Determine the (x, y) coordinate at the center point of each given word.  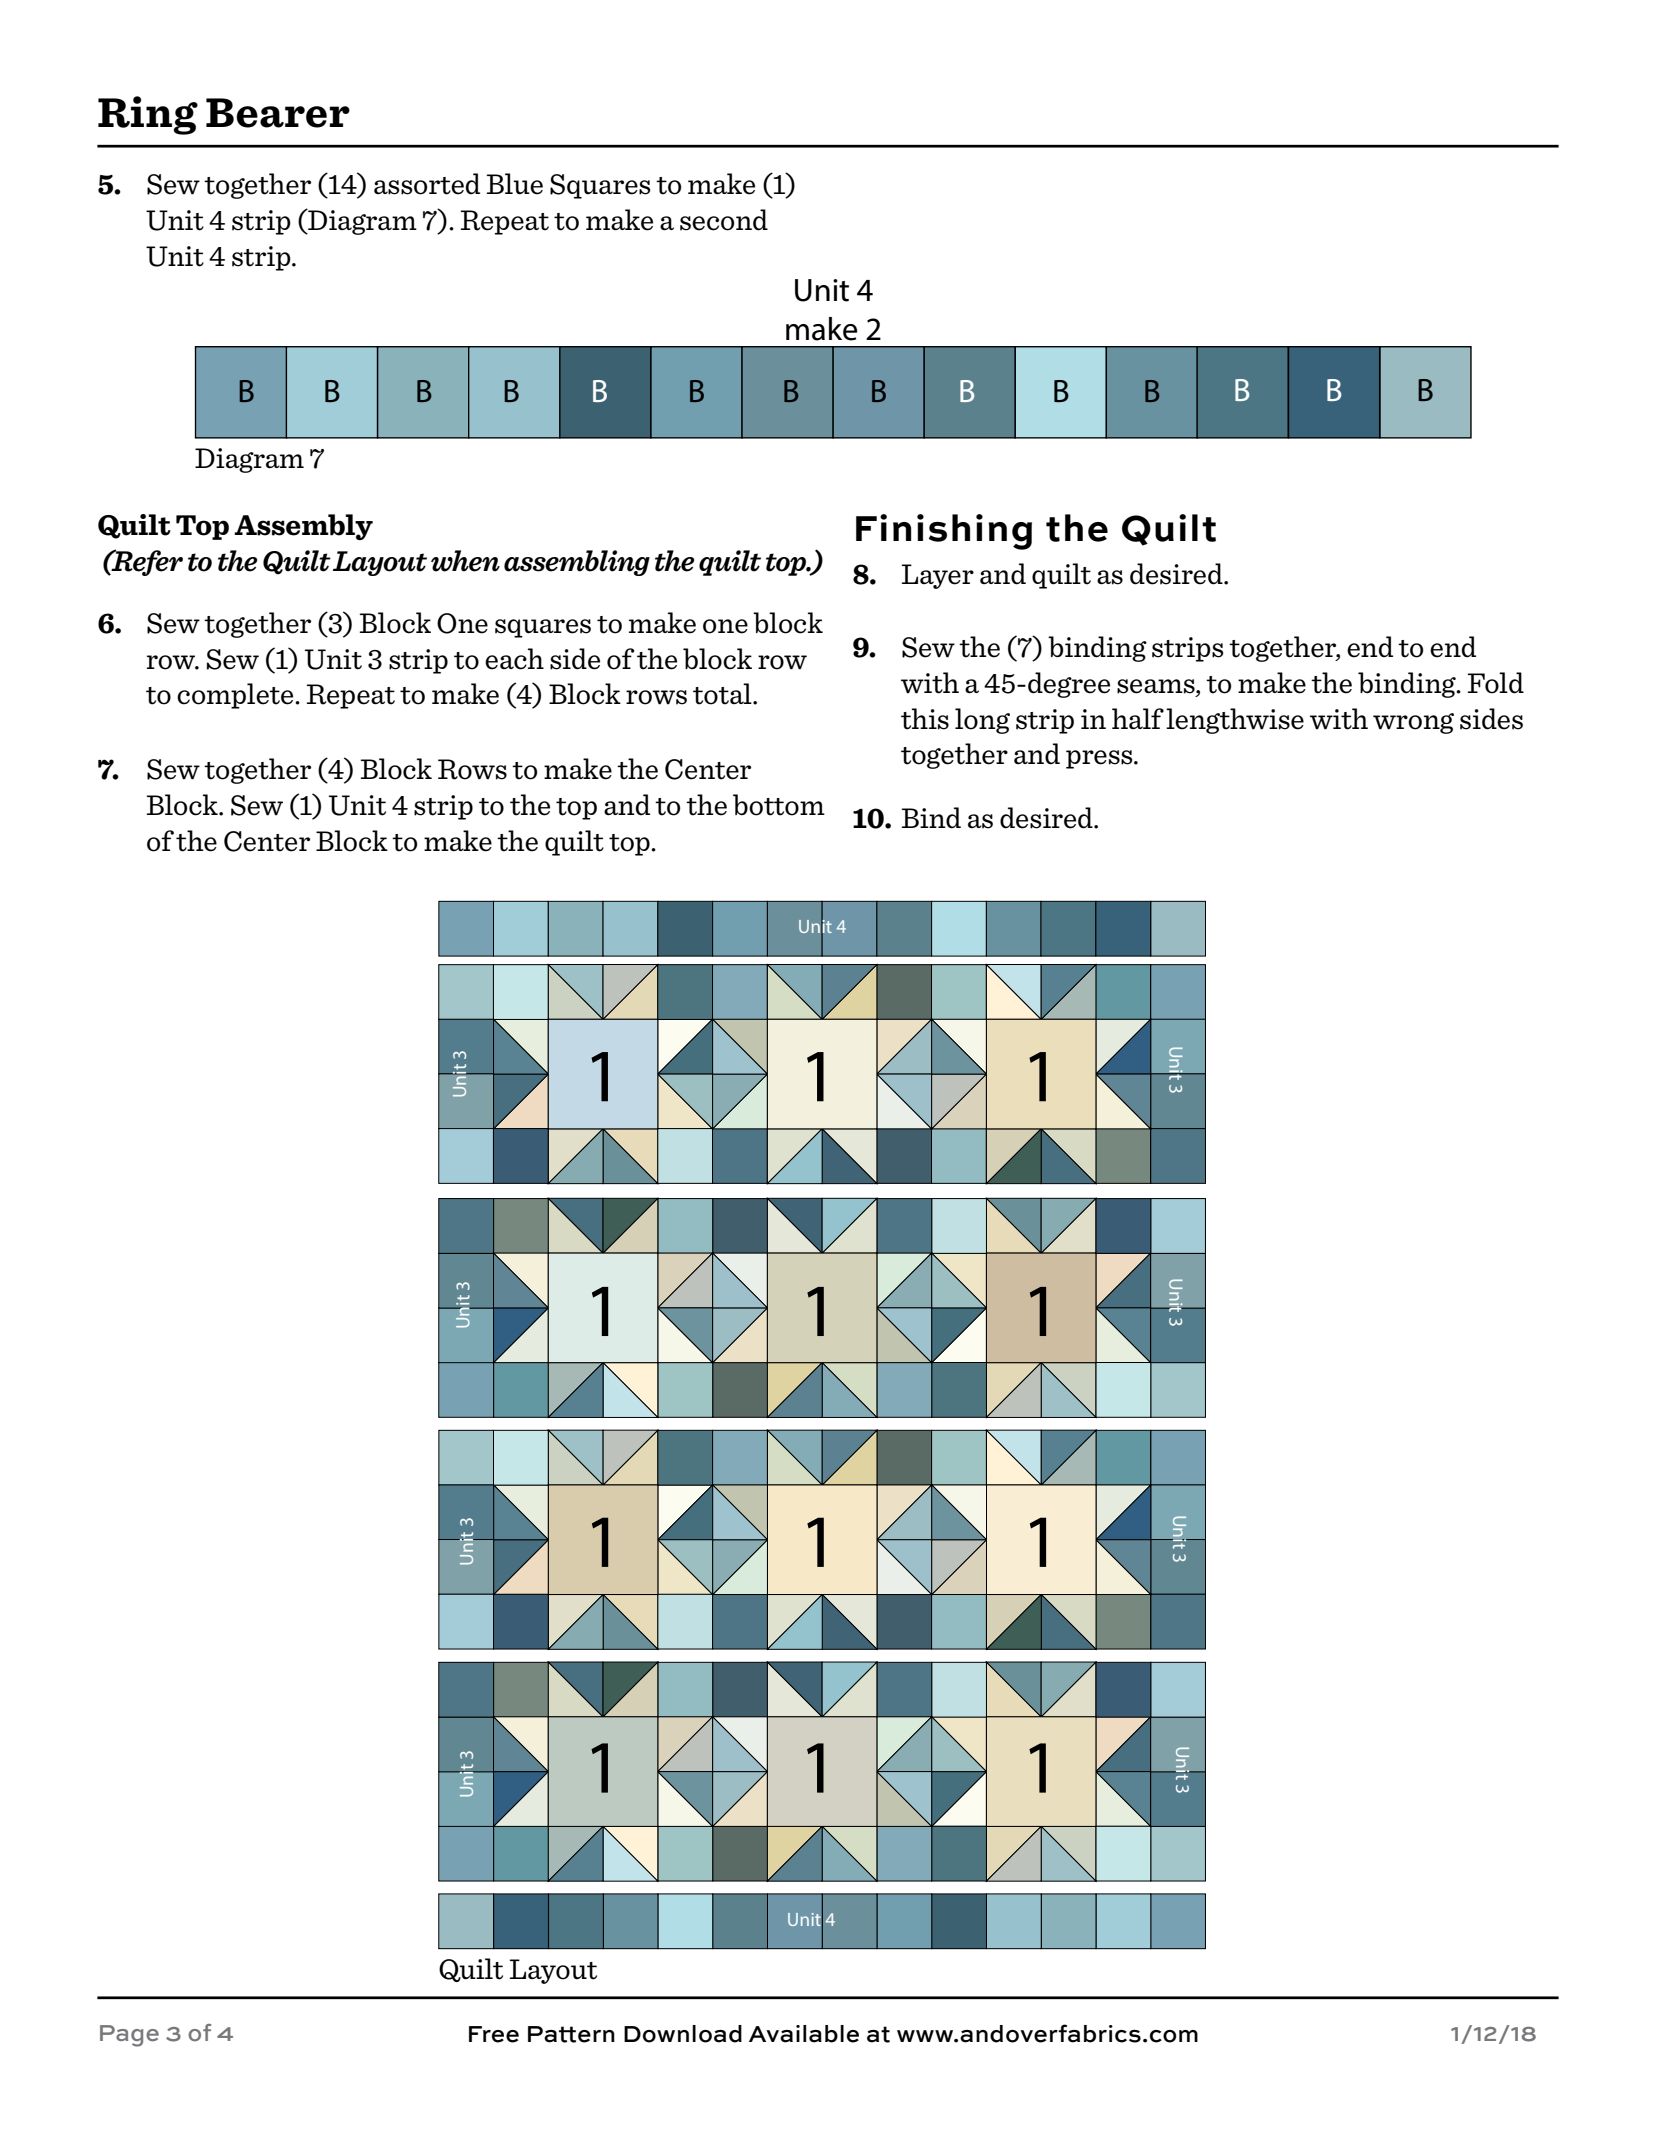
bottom (779, 805)
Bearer (278, 113)
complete (236, 696)
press (1100, 759)
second (724, 220)
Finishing (944, 532)
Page (129, 2036)
